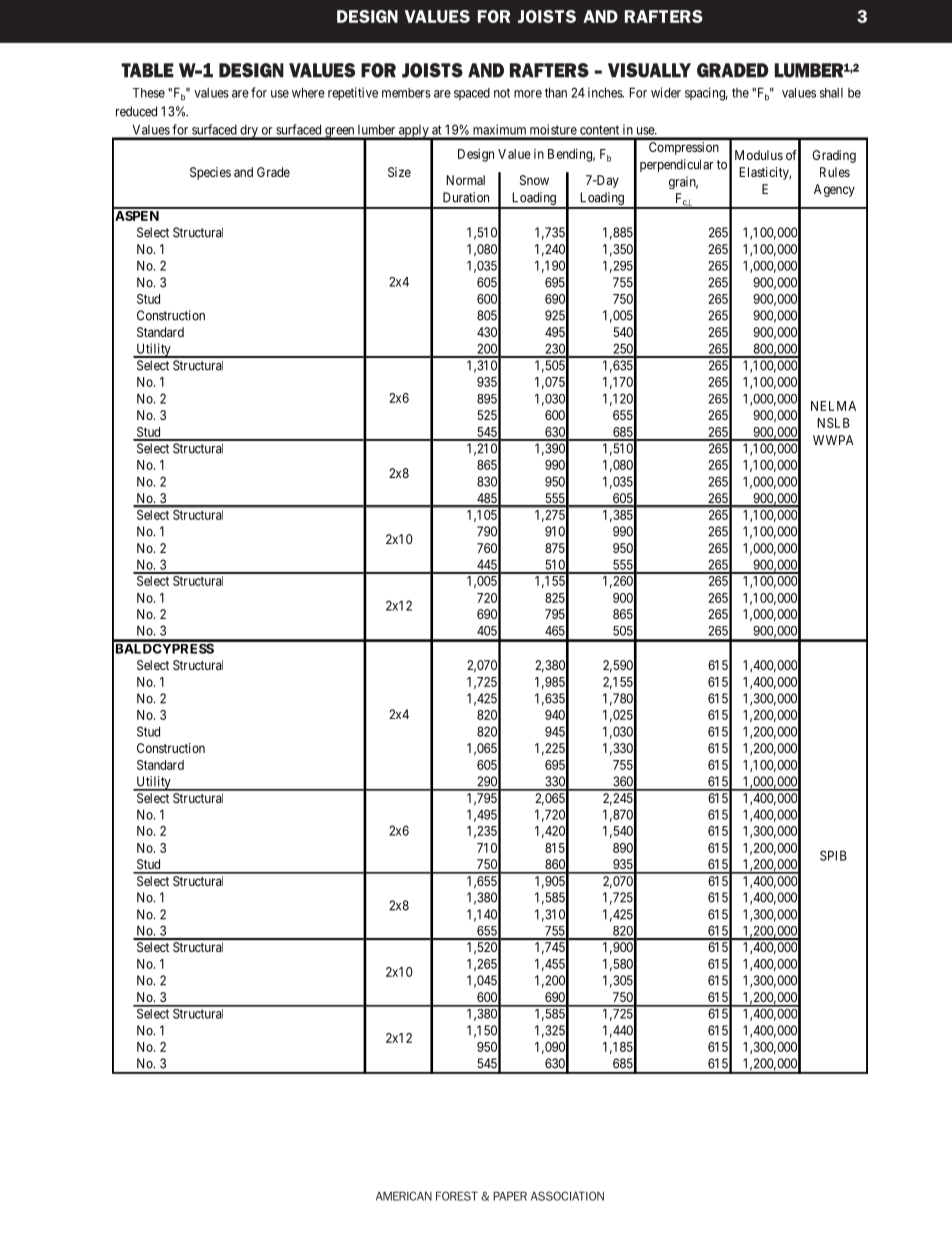 Image resolution: width=952 pixels, height=1233 pixels. Describe the element at coordinates (457, 1196) in the screenshot. I see `FOREST` at that location.
